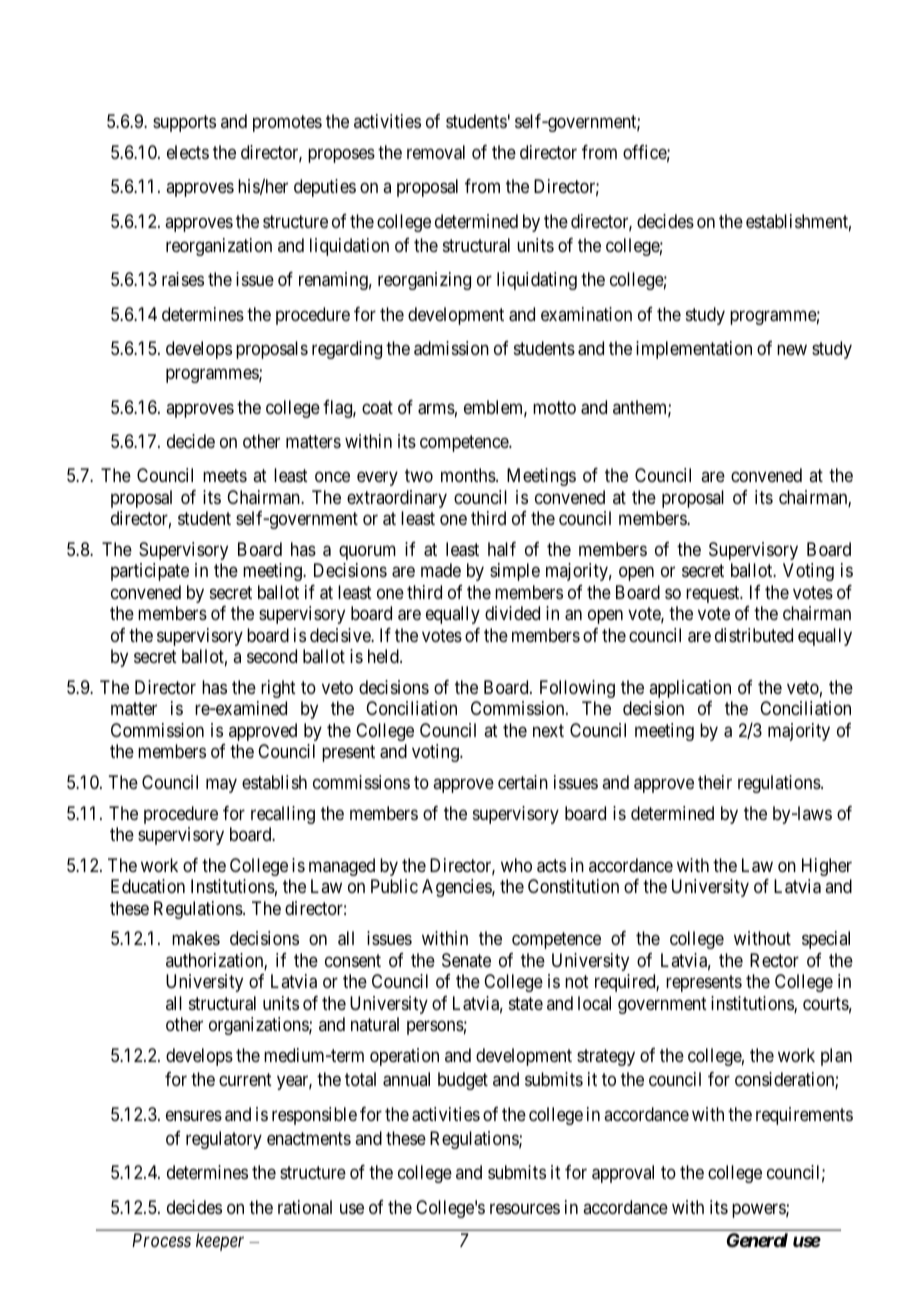  Describe the element at coordinates (283, 815) in the screenshot. I see `recalling` at that location.
